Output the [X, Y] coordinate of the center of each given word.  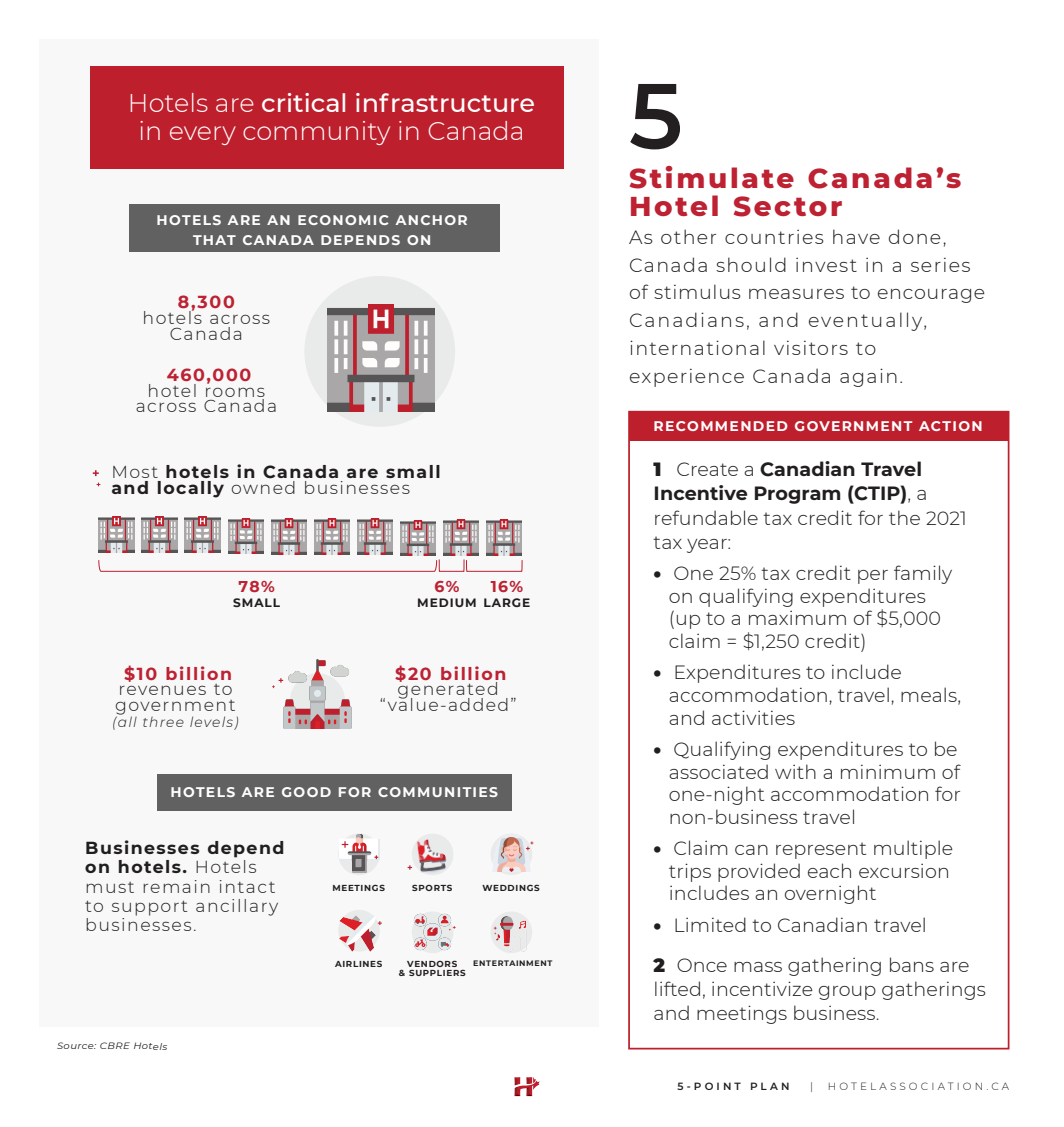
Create [707, 469]
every [203, 135]
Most [135, 472]
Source [76, 1045]
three [163, 722]
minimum [888, 771]
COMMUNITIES [438, 792]
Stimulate [712, 177]
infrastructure [445, 102]
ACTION [950, 426]
